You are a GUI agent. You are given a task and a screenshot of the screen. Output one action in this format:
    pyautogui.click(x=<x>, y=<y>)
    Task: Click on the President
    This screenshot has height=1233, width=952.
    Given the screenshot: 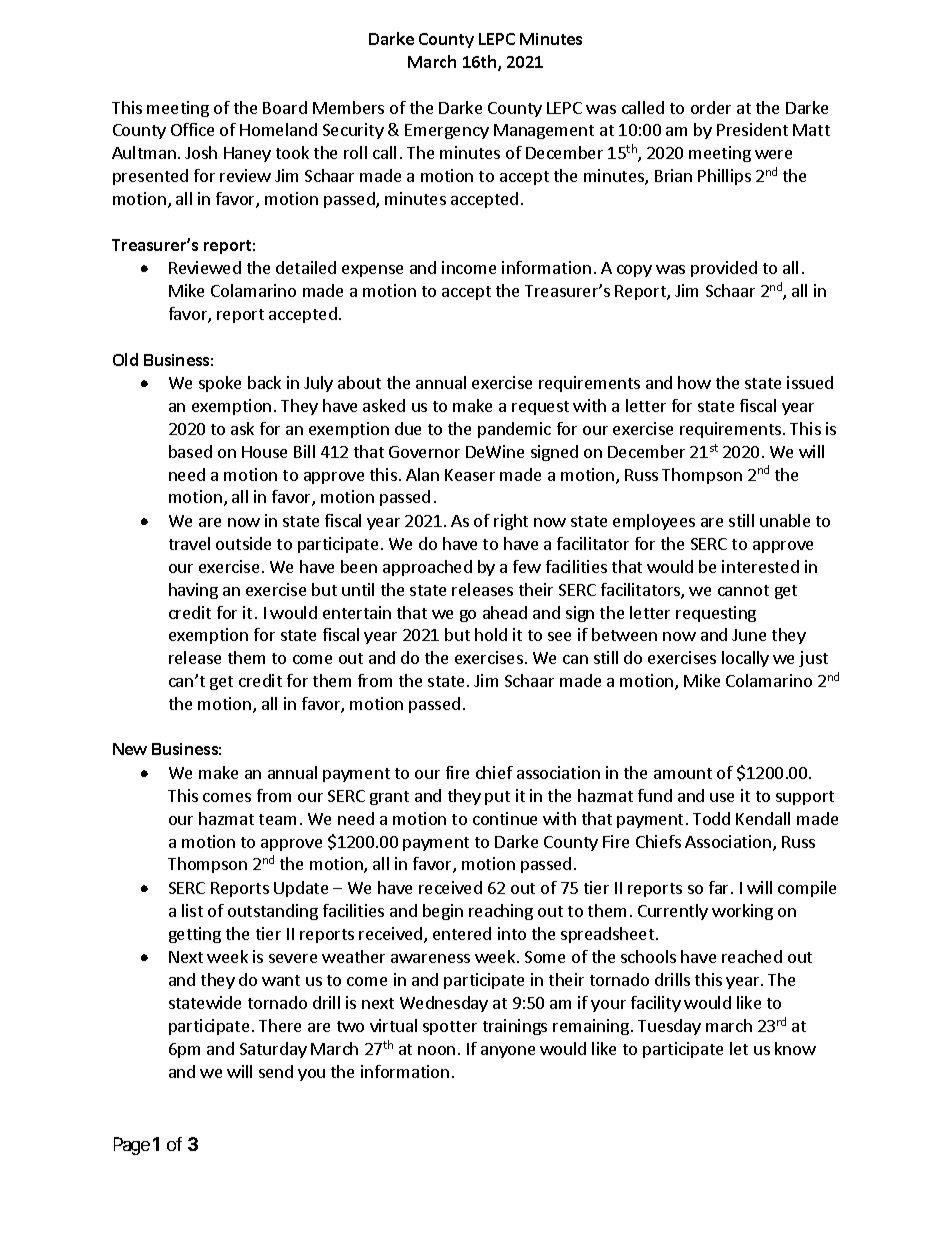 What is the action you would take?
    pyautogui.click(x=752, y=129)
